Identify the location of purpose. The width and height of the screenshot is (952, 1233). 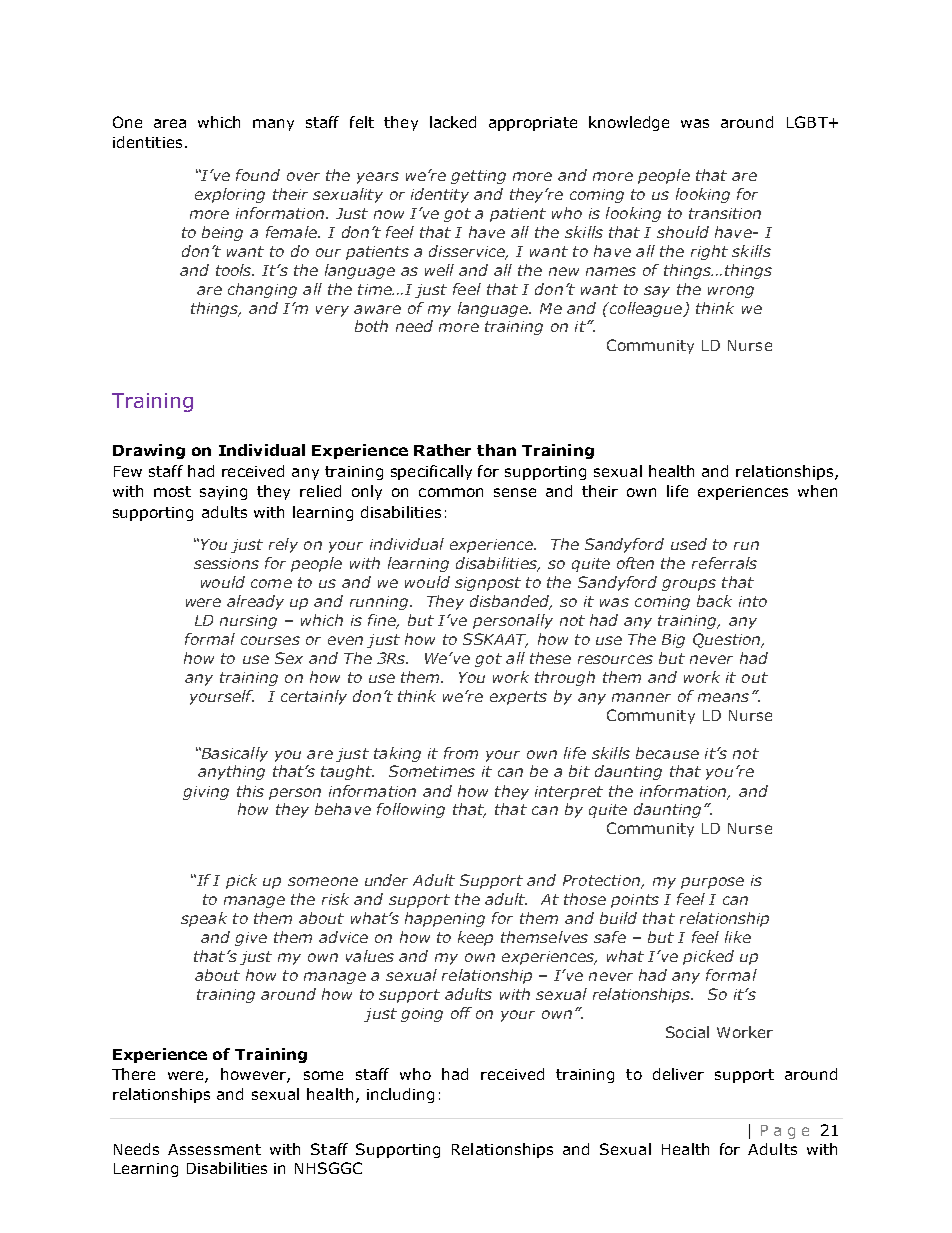
(712, 883).
